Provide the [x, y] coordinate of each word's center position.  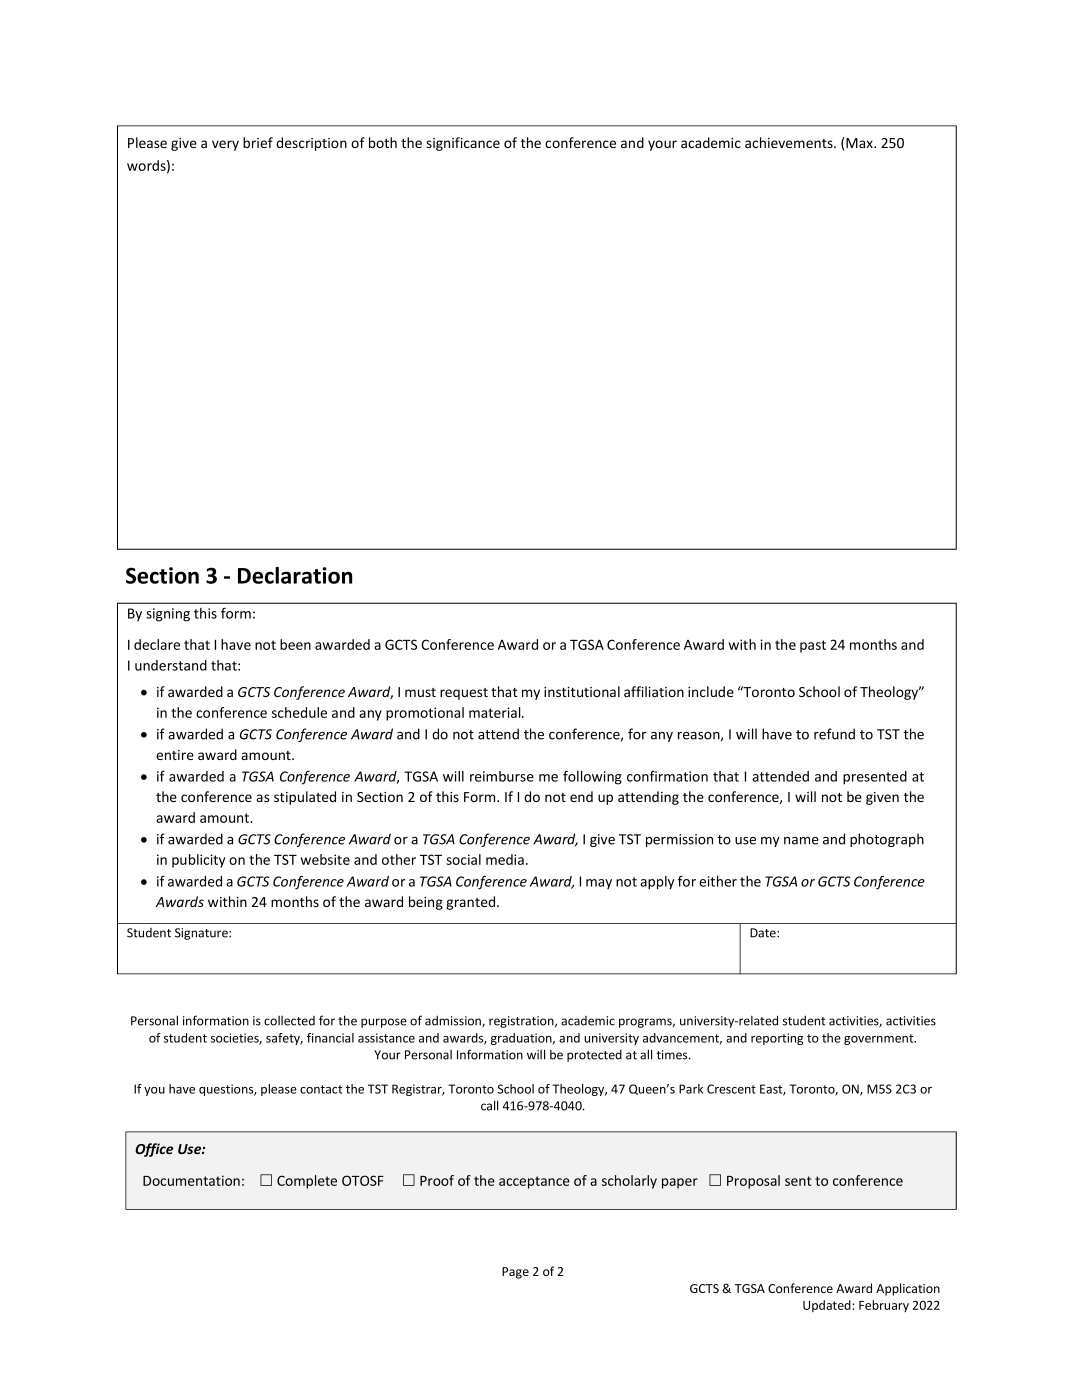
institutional [582, 691]
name [801, 841]
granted [472, 903]
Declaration [295, 575]
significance [463, 144]
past [813, 646]
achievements [790, 142]
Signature [202, 934]
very [225, 145]
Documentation [191, 1180]
